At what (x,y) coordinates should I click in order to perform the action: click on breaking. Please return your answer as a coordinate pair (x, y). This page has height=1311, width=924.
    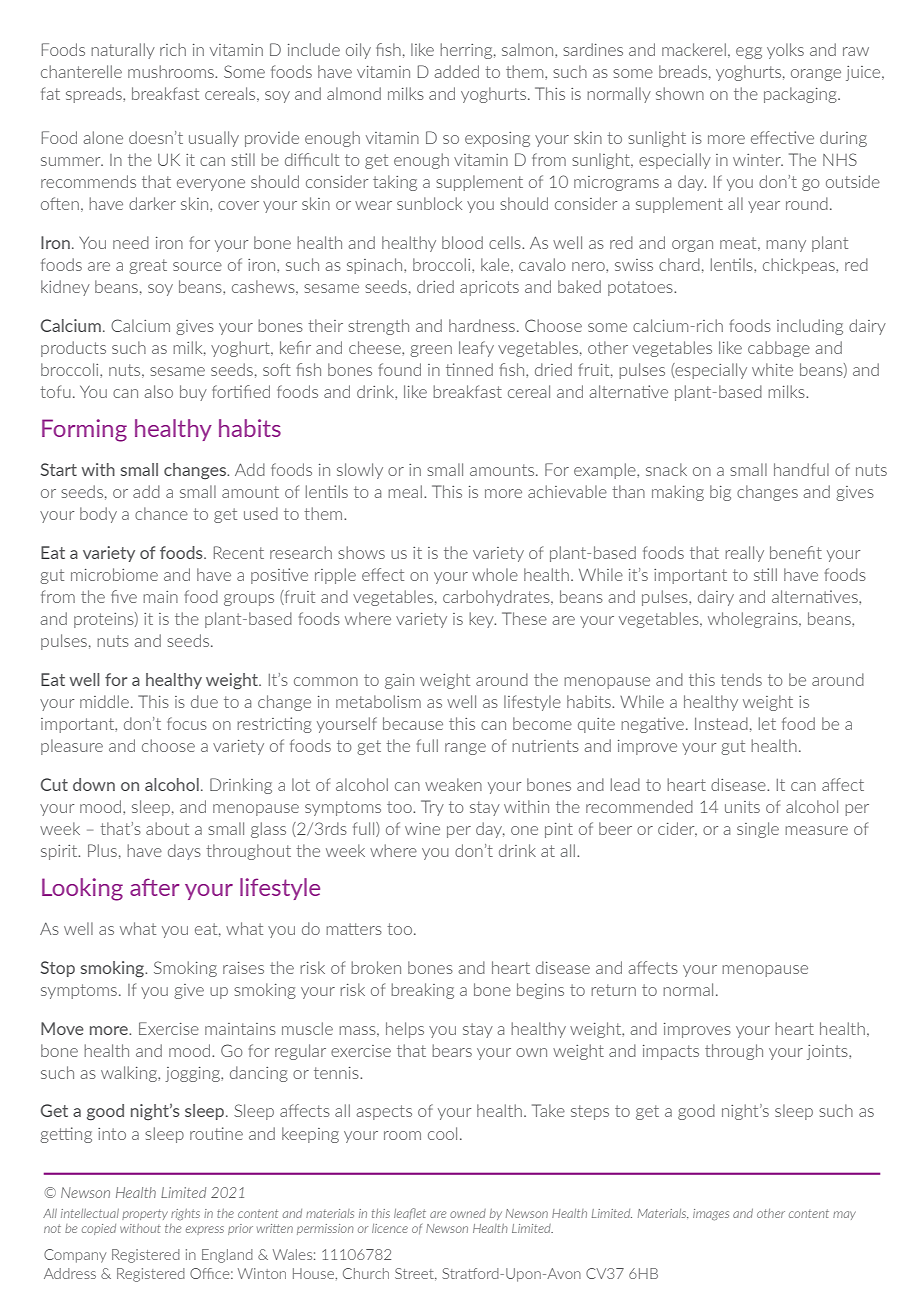
    Looking at the image, I should click on (422, 991).
